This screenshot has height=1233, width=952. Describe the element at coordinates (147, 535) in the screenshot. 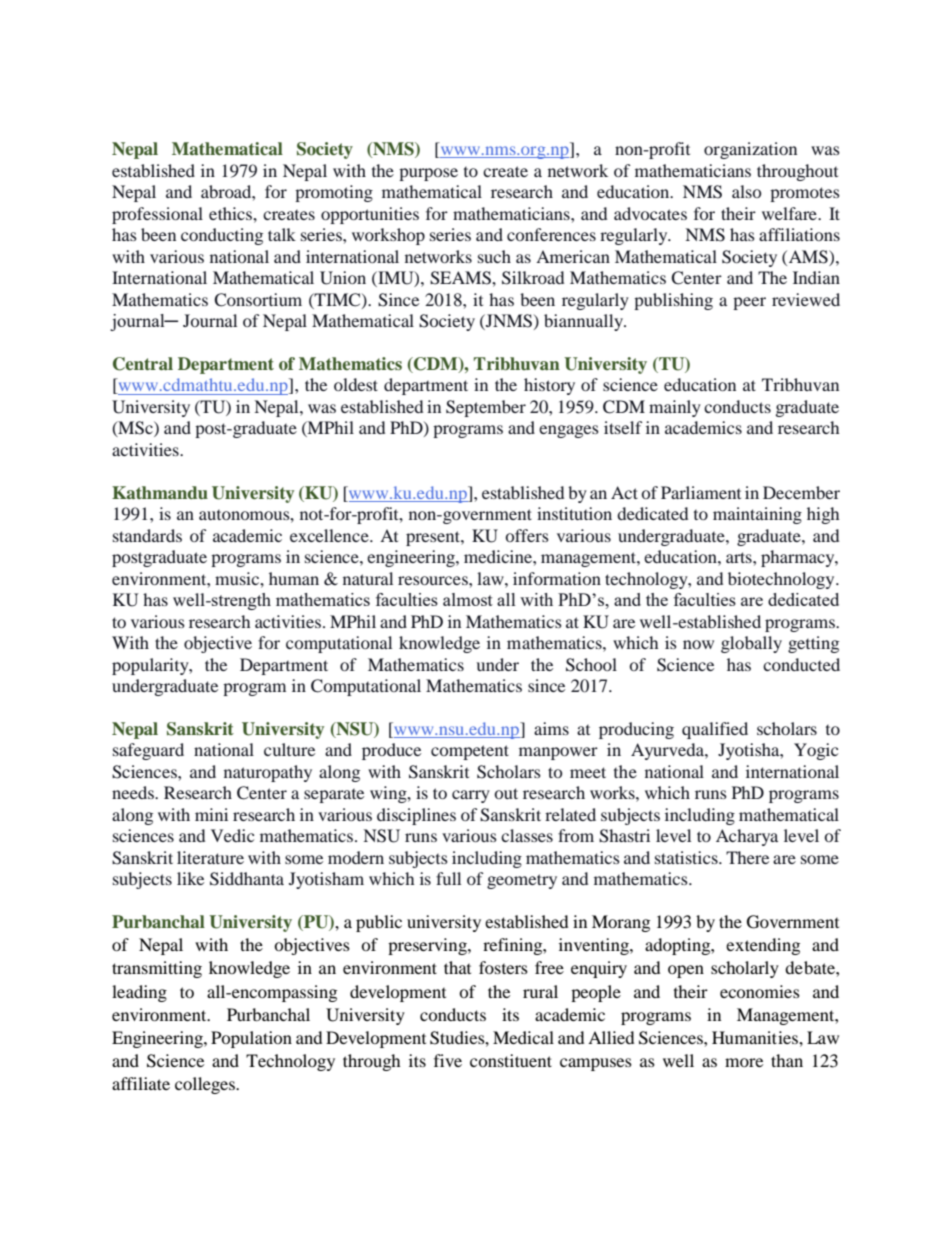

I see `standards` at that location.
